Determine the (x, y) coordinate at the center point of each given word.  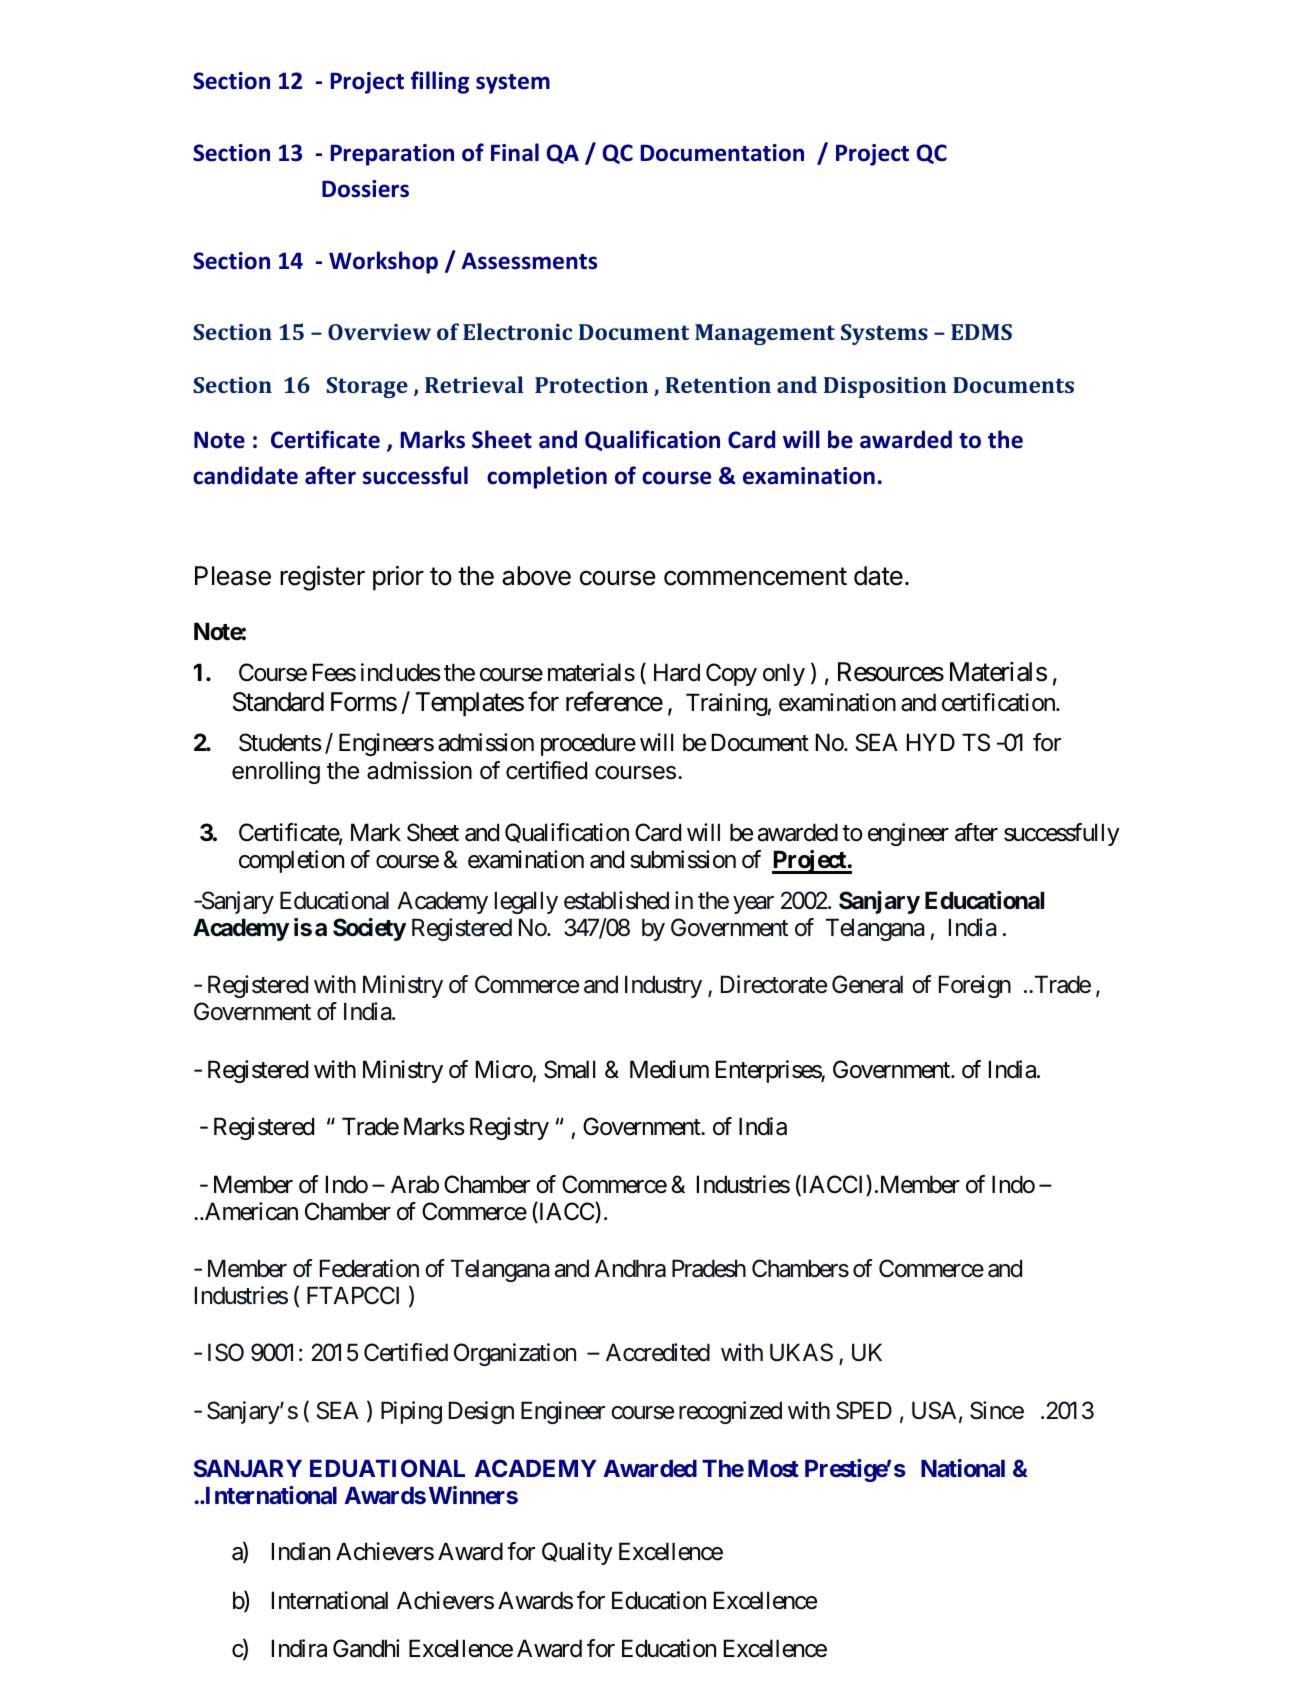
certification (999, 702)
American (250, 1211)
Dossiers (365, 189)
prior (398, 578)
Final (515, 152)
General (867, 984)
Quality (577, 1553)
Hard (677, 672)
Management (765, 334)
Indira (299, 1648)
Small (569, 1069)
